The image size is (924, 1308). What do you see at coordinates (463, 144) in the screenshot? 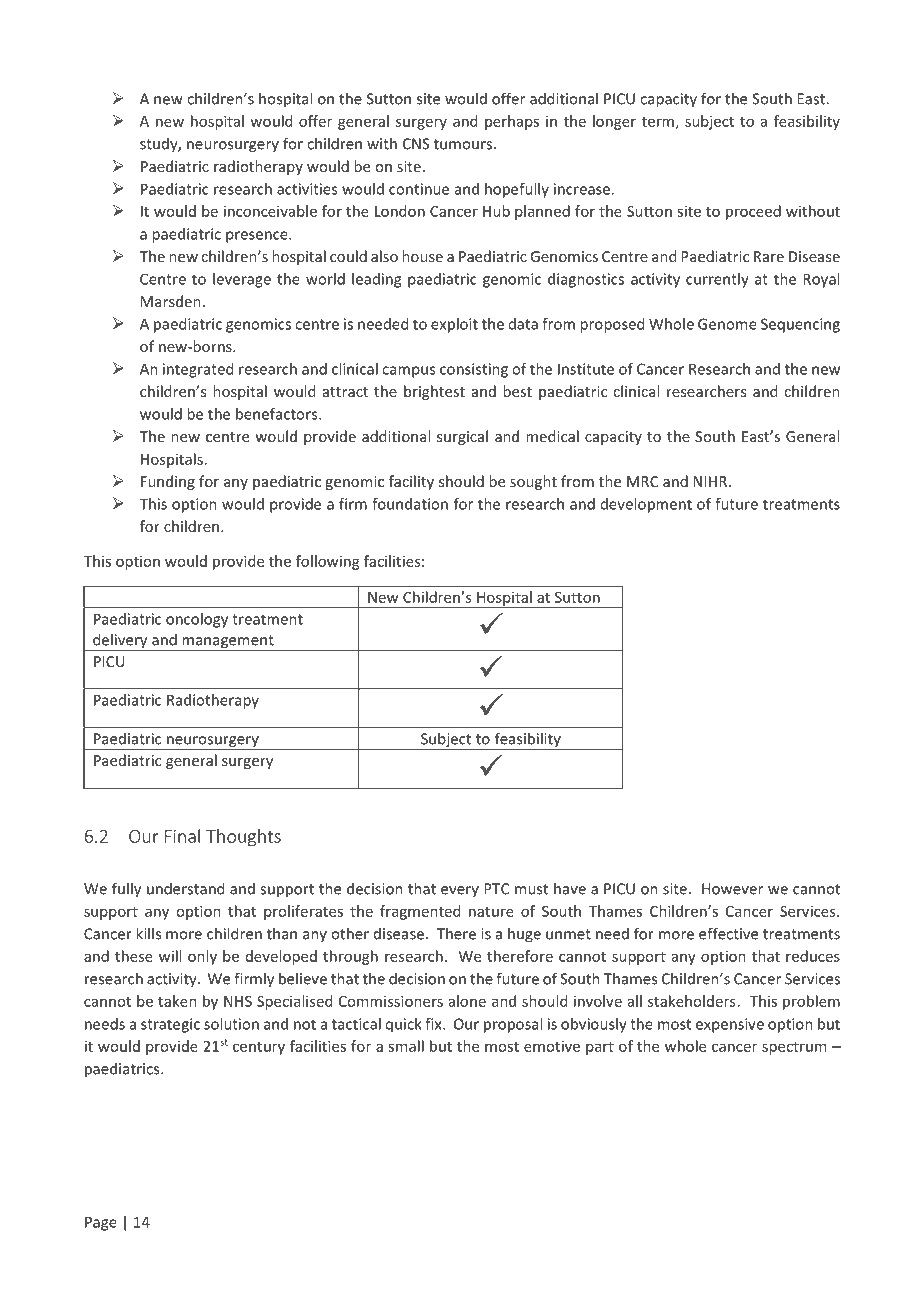
I see `tumours` at bounding box center [463, 144].
